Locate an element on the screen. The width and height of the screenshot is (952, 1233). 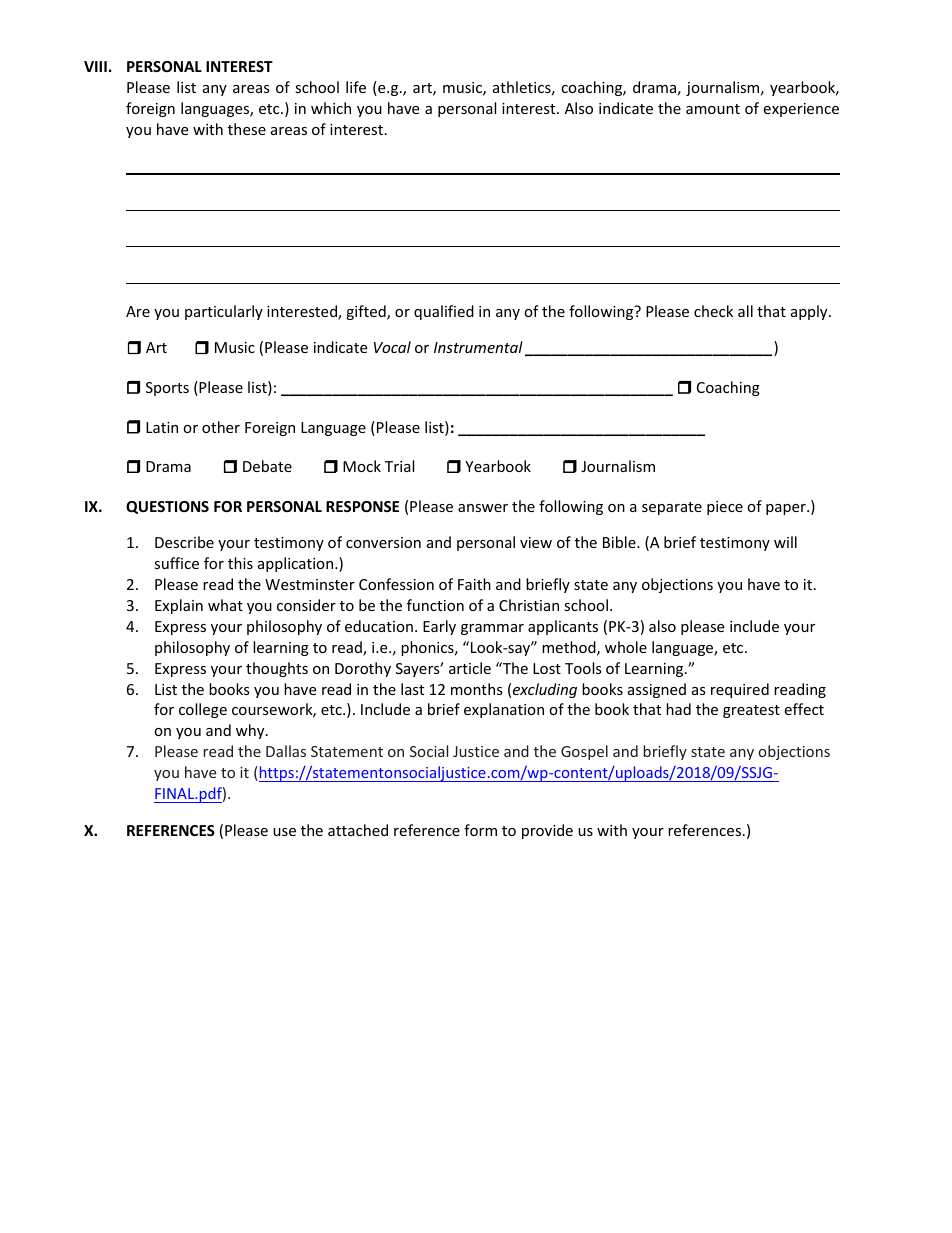
Faith is located at coordinates (474, 584).
